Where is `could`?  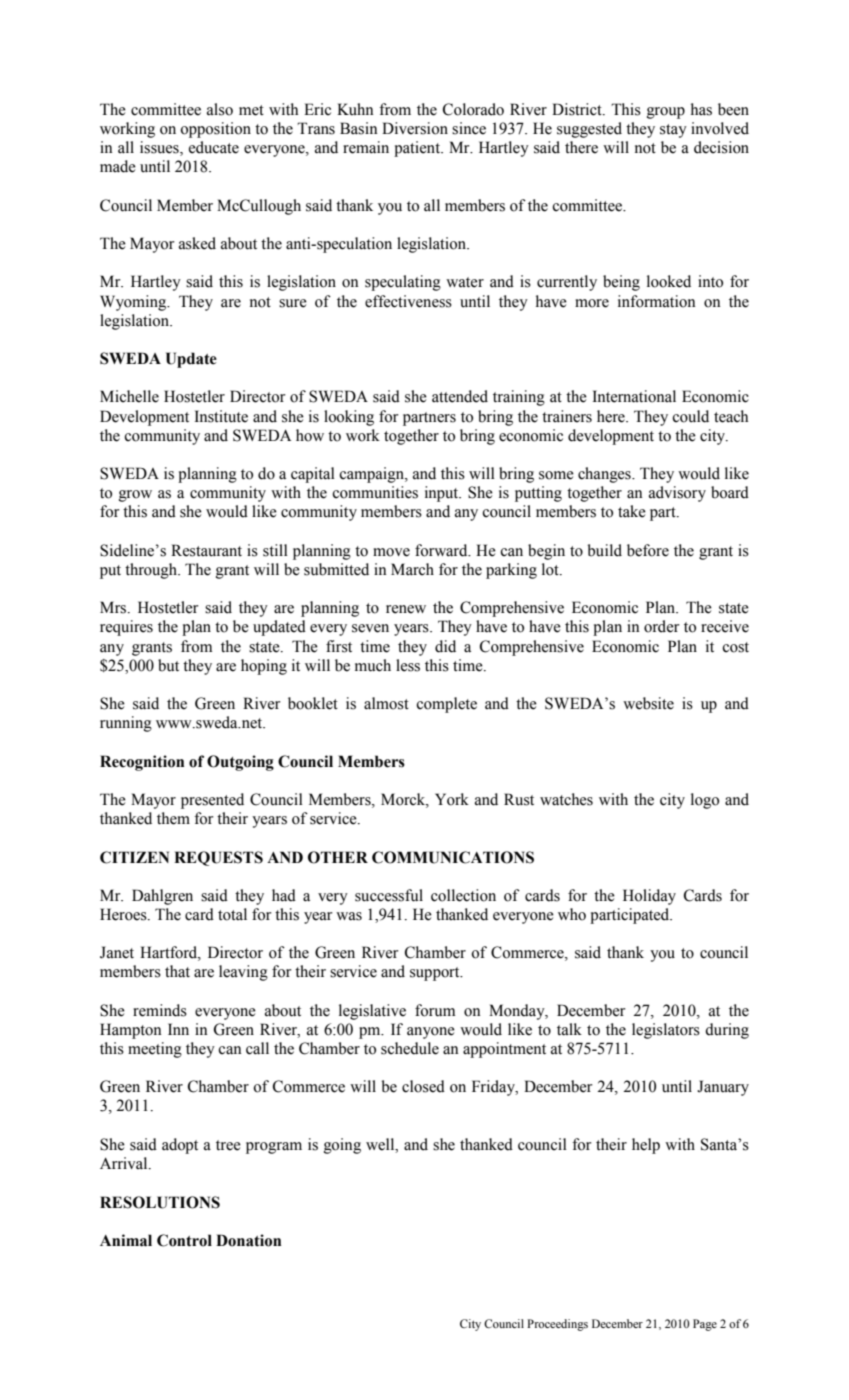
could is located at coordinates (690, 416).
